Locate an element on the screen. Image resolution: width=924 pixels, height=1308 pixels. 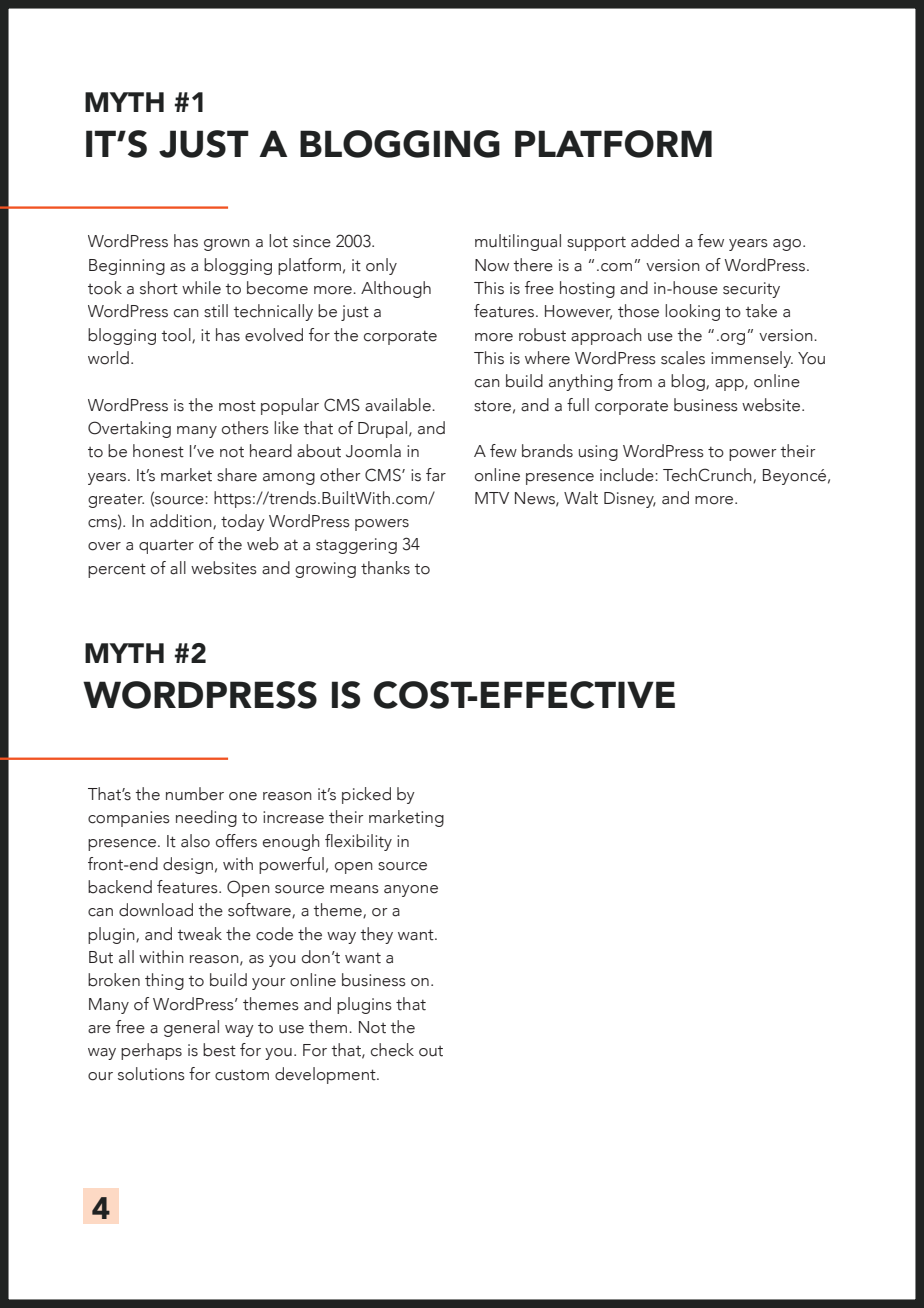
Now is located at coordinates (492, 265).
